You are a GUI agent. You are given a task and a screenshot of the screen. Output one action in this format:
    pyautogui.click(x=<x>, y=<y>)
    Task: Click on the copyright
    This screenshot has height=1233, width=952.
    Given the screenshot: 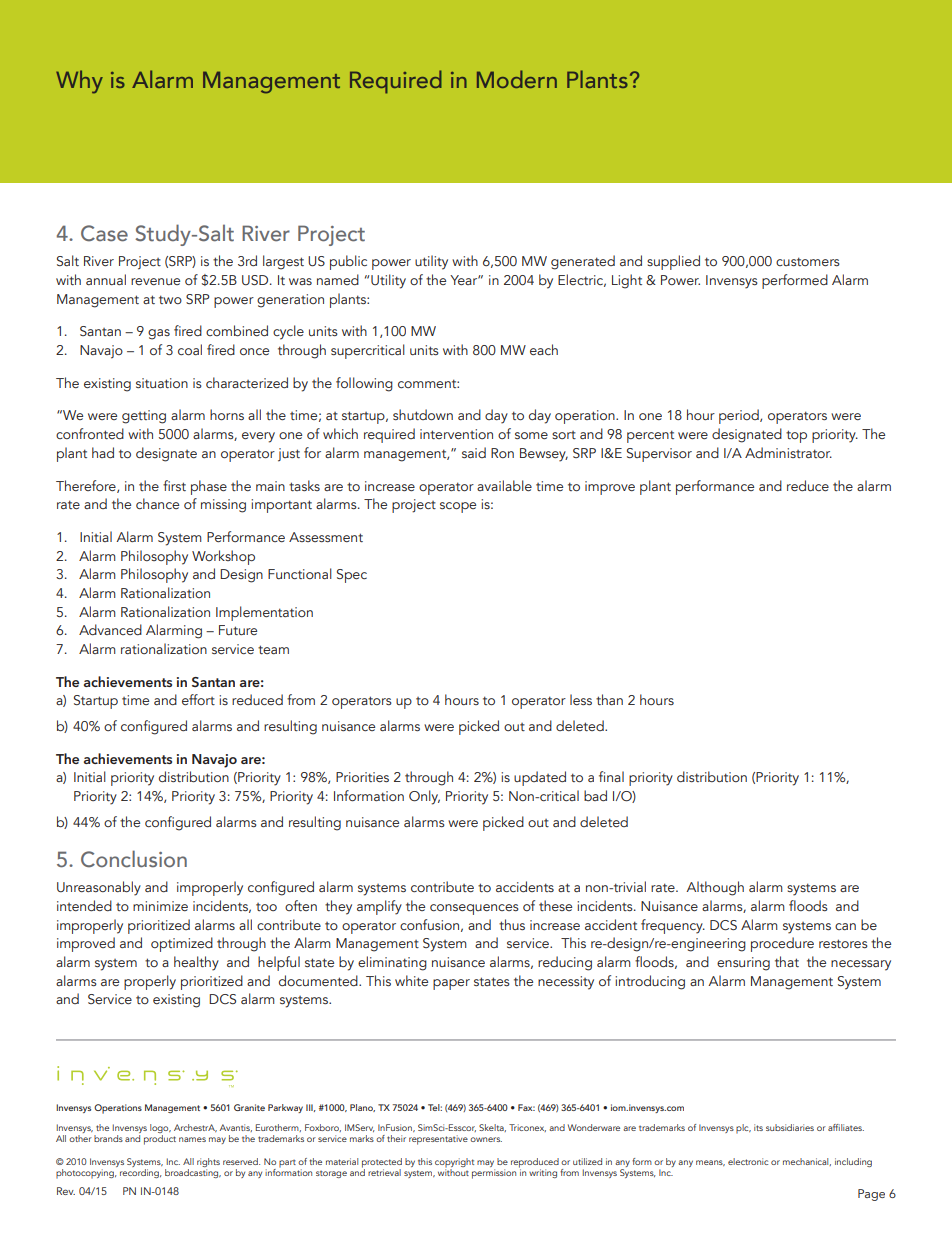 What is the action you would take?
    pyautogui.click(x=454, y=1164)
